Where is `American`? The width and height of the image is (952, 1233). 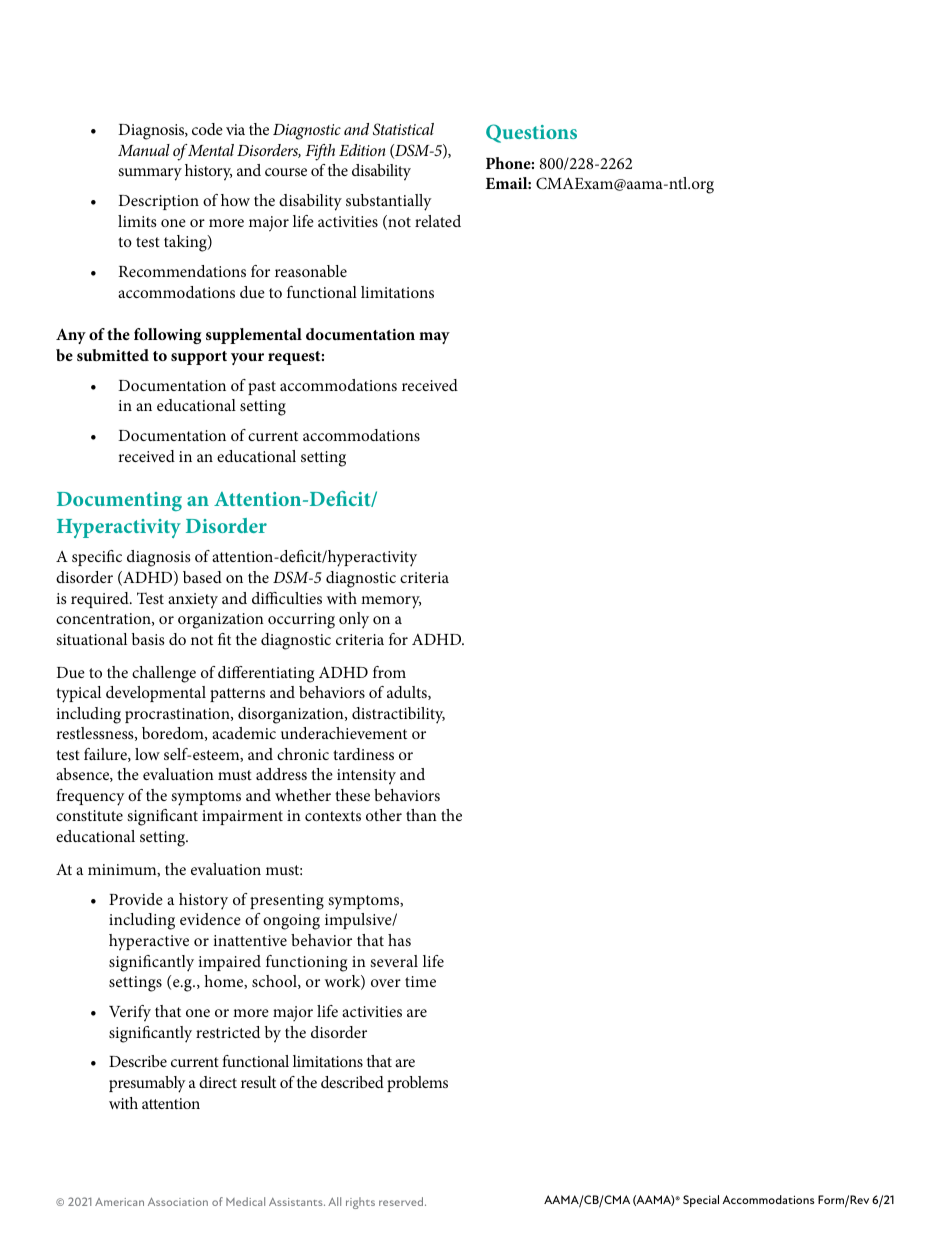 American is located at coordinates (119, 1202).
